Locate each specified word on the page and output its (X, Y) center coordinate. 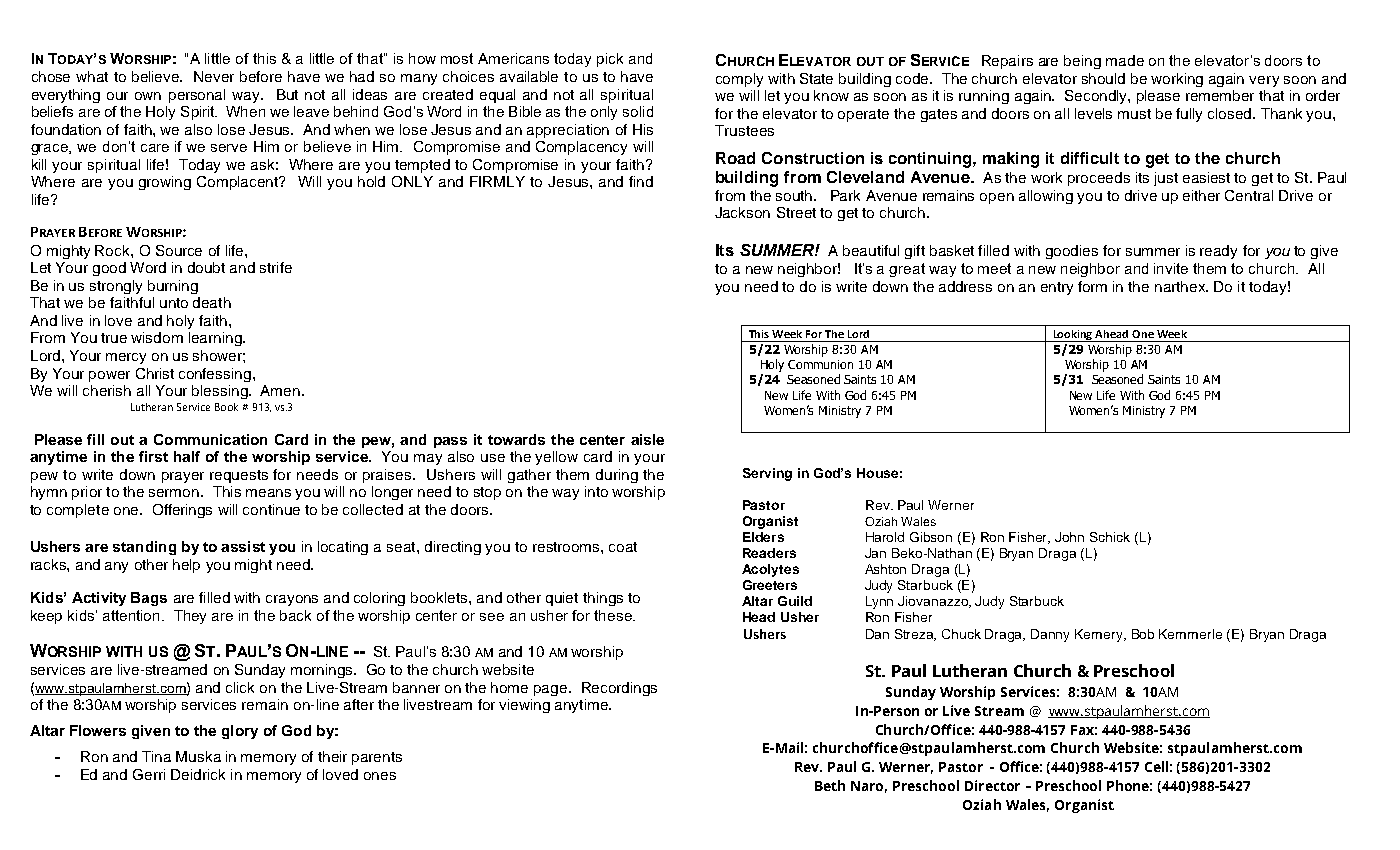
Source (179, 250)
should (1103, 78)
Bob (1143, 634)
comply (739, 80)
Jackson (742, 212)
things (603, 599)
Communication (210, 439)
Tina (156, 756)
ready (1218, 252)
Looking (1073, 336)
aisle (647, 439)
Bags (149, 599)
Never (214, 76)
